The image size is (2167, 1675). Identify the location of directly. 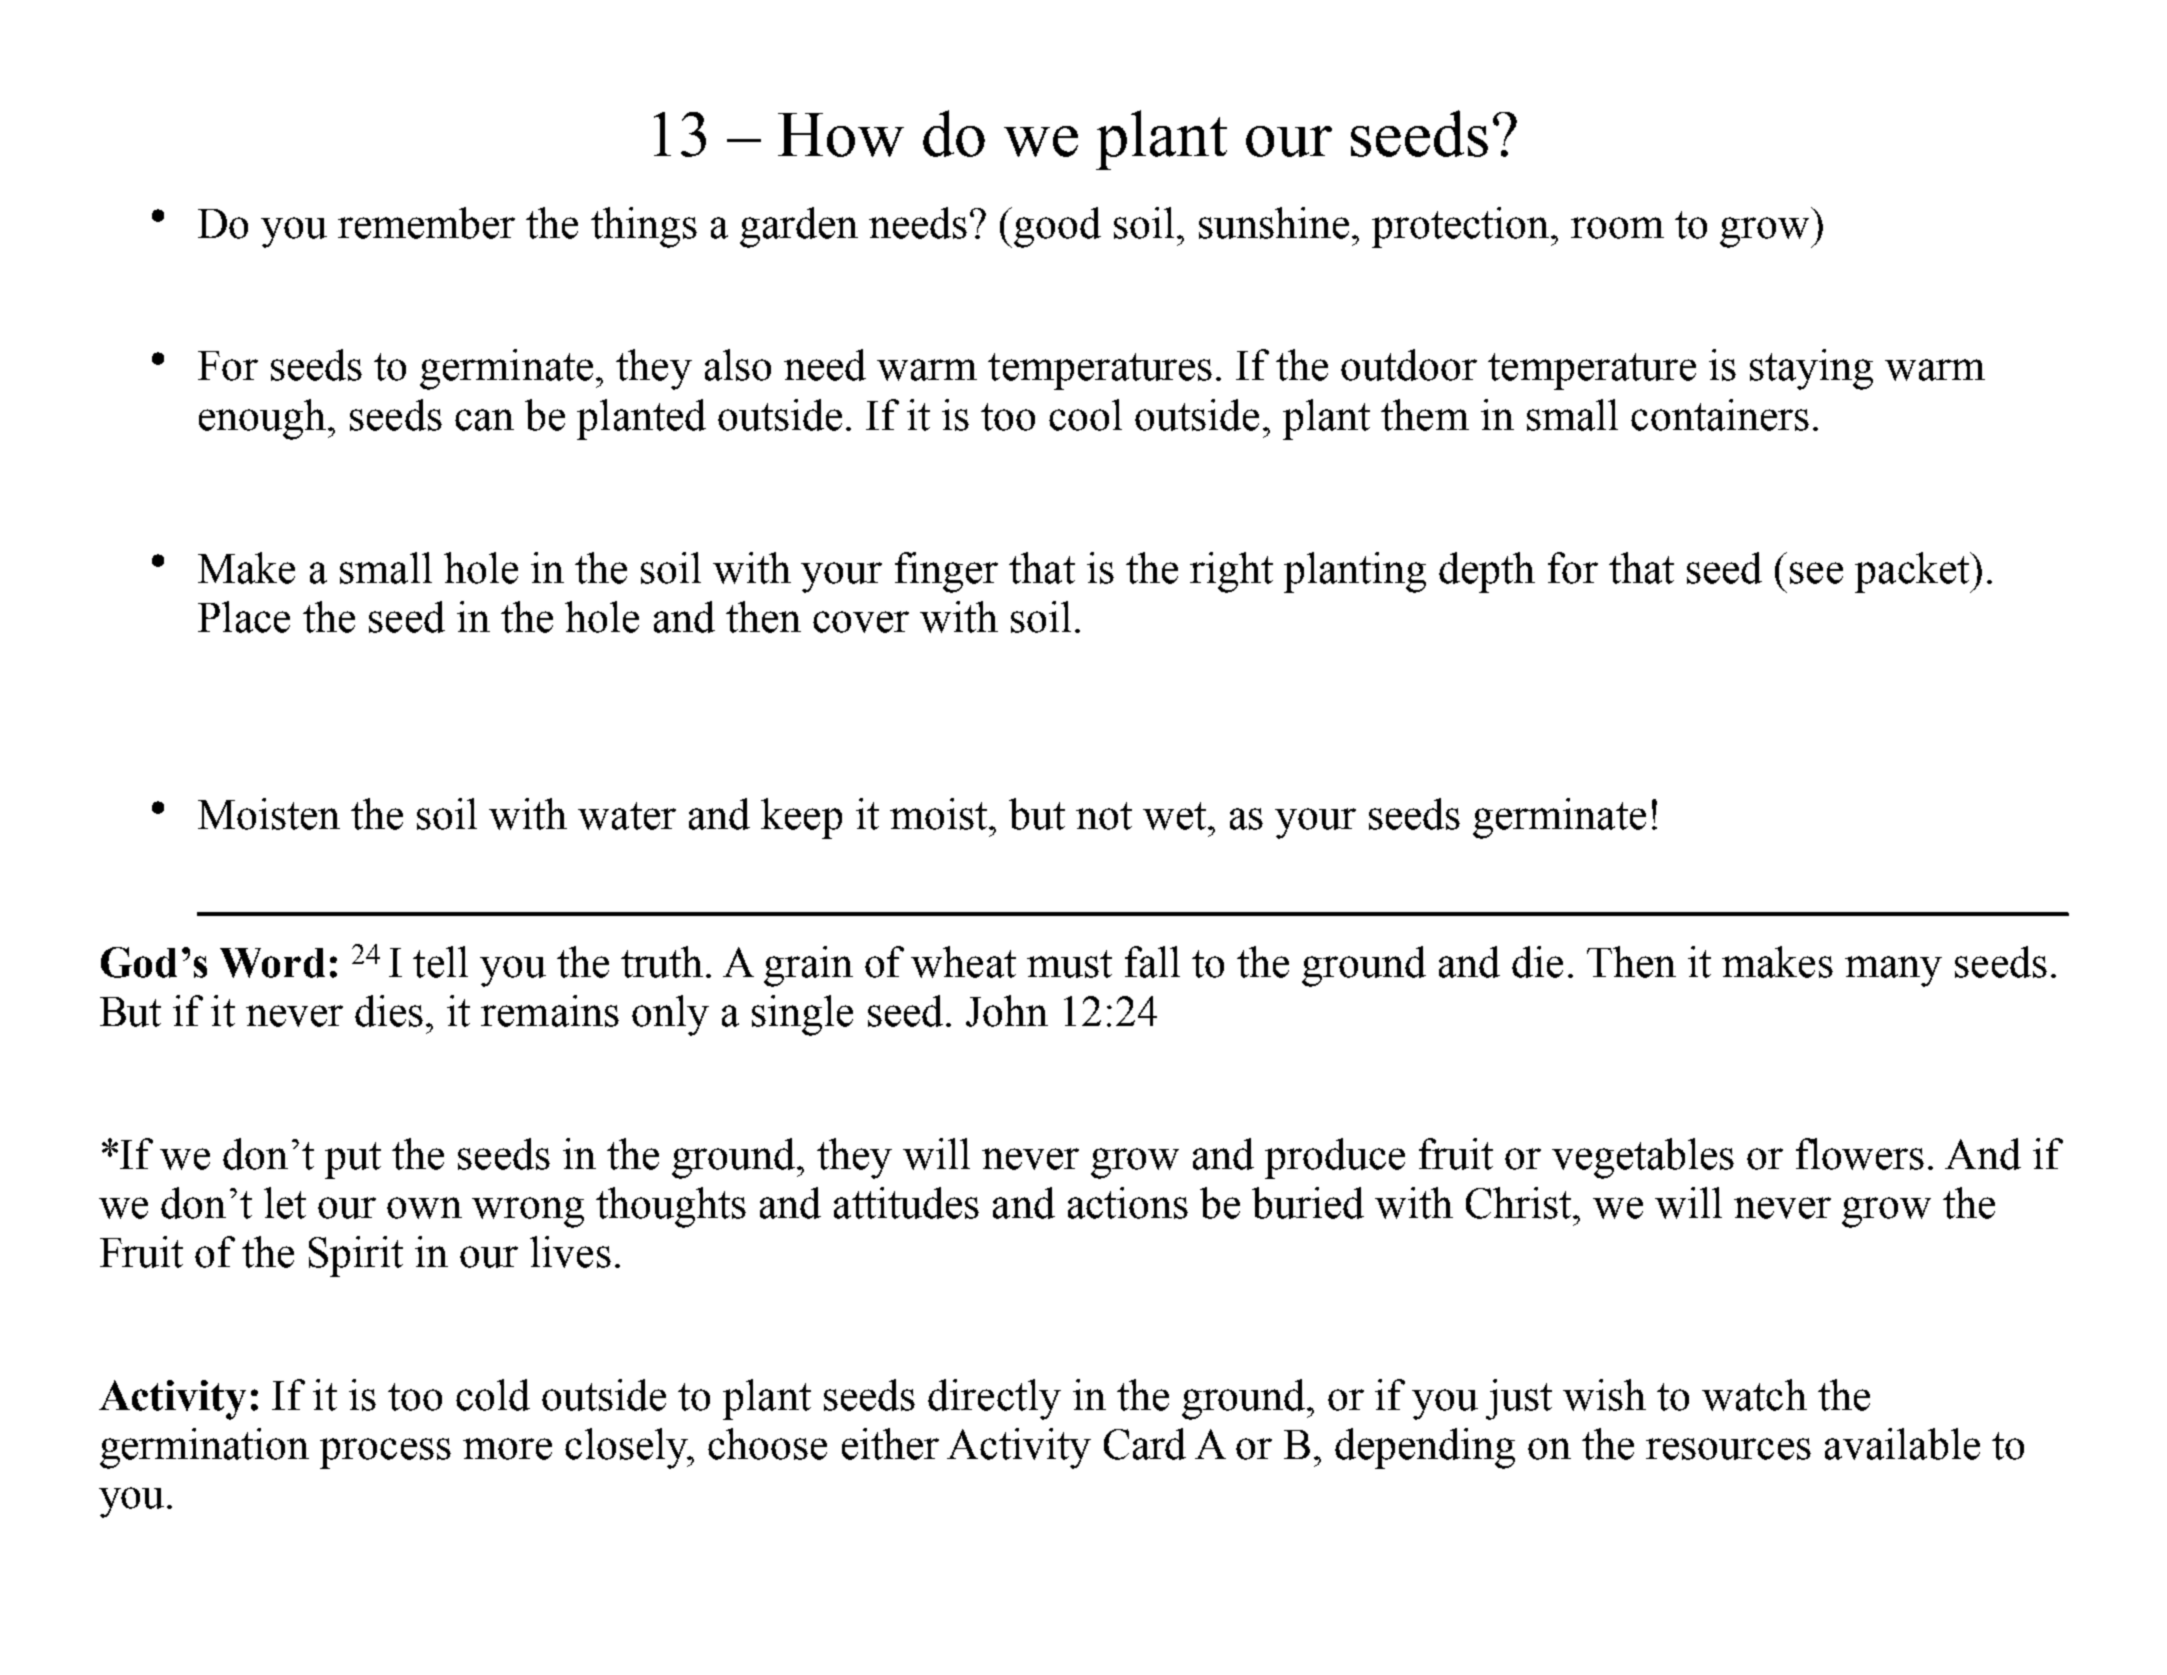
(994, 1399).
